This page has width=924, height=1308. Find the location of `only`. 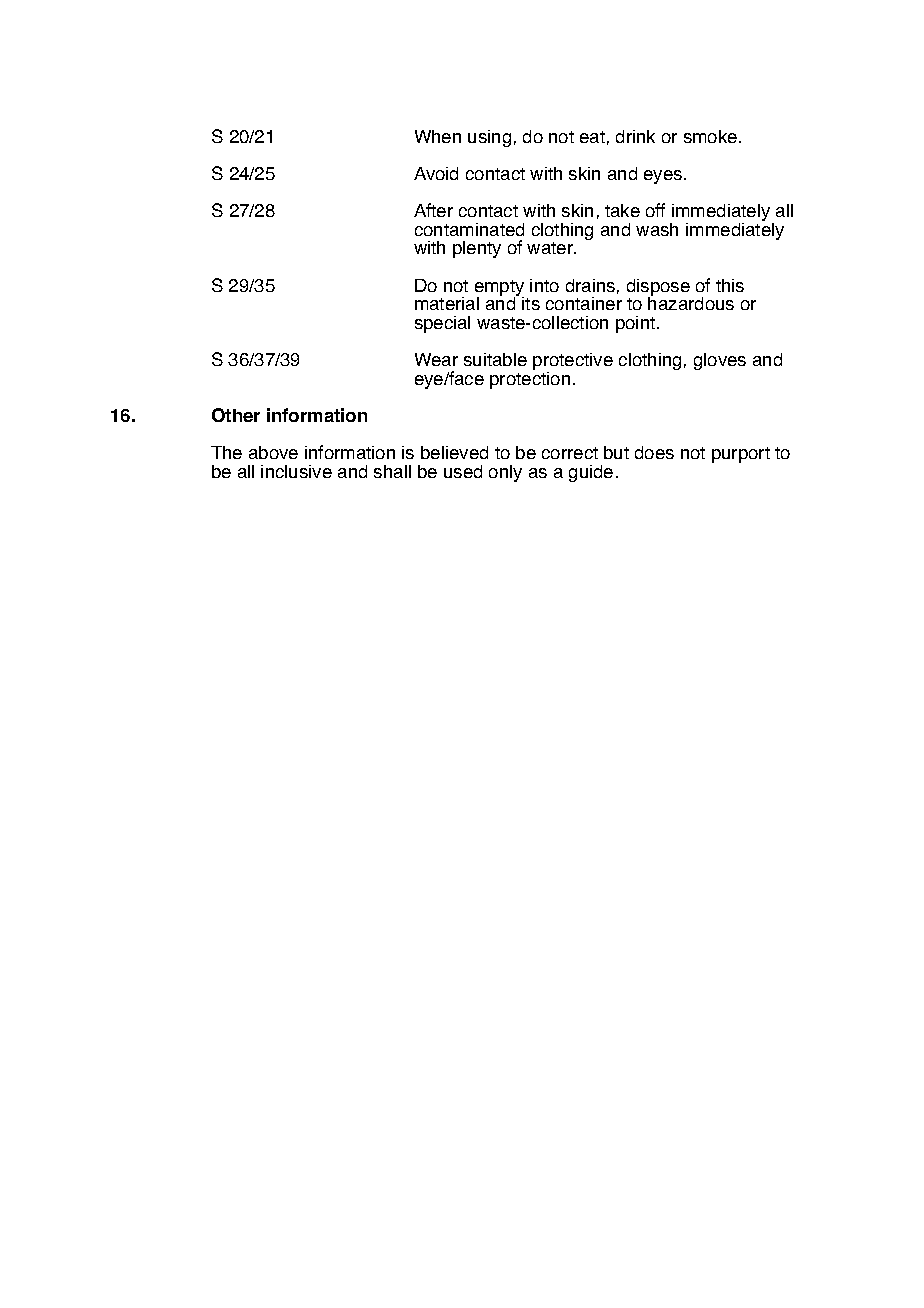

only is located at coordinates (505, 473).
